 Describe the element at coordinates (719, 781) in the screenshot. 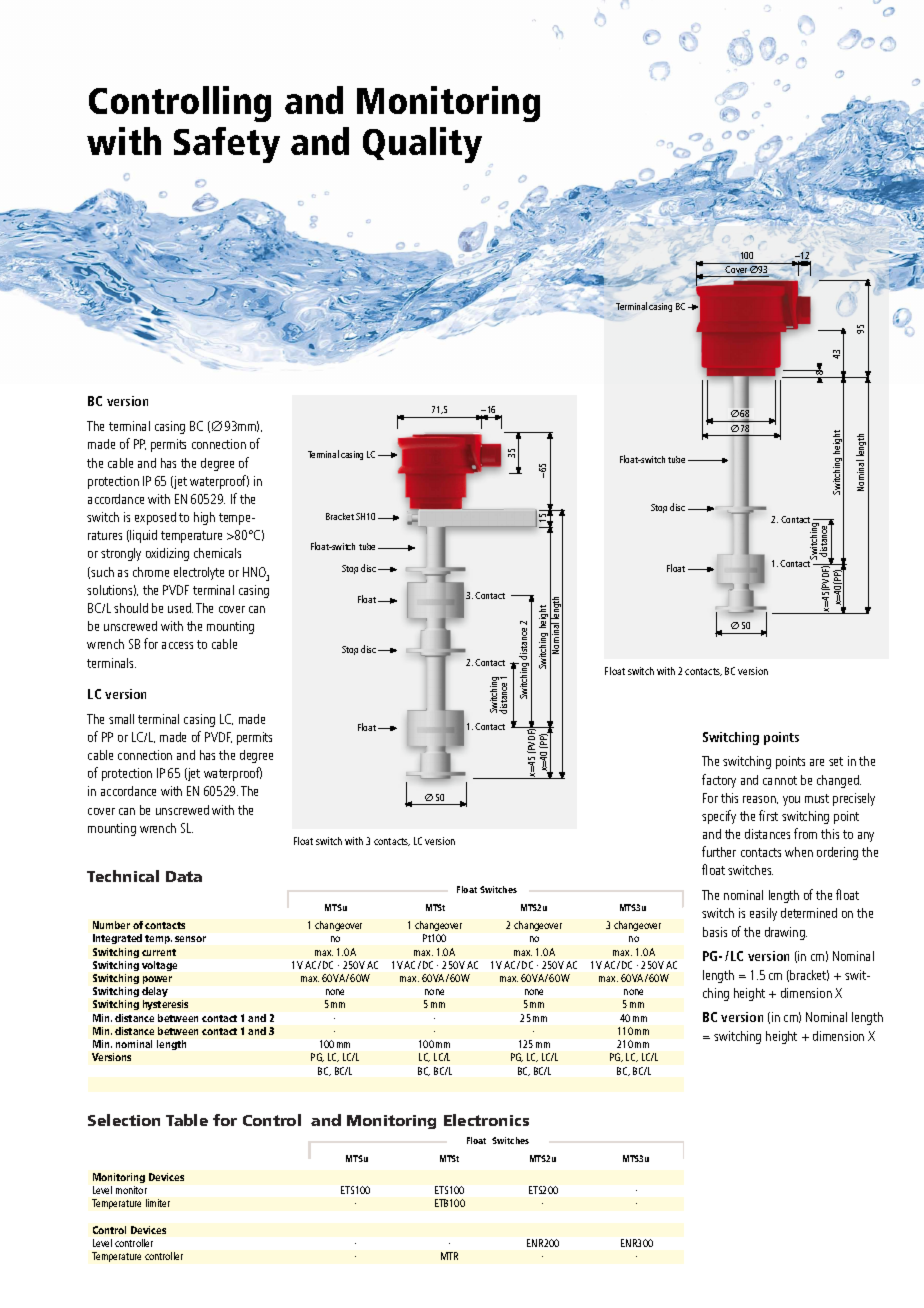

I see `factory` at that location.
